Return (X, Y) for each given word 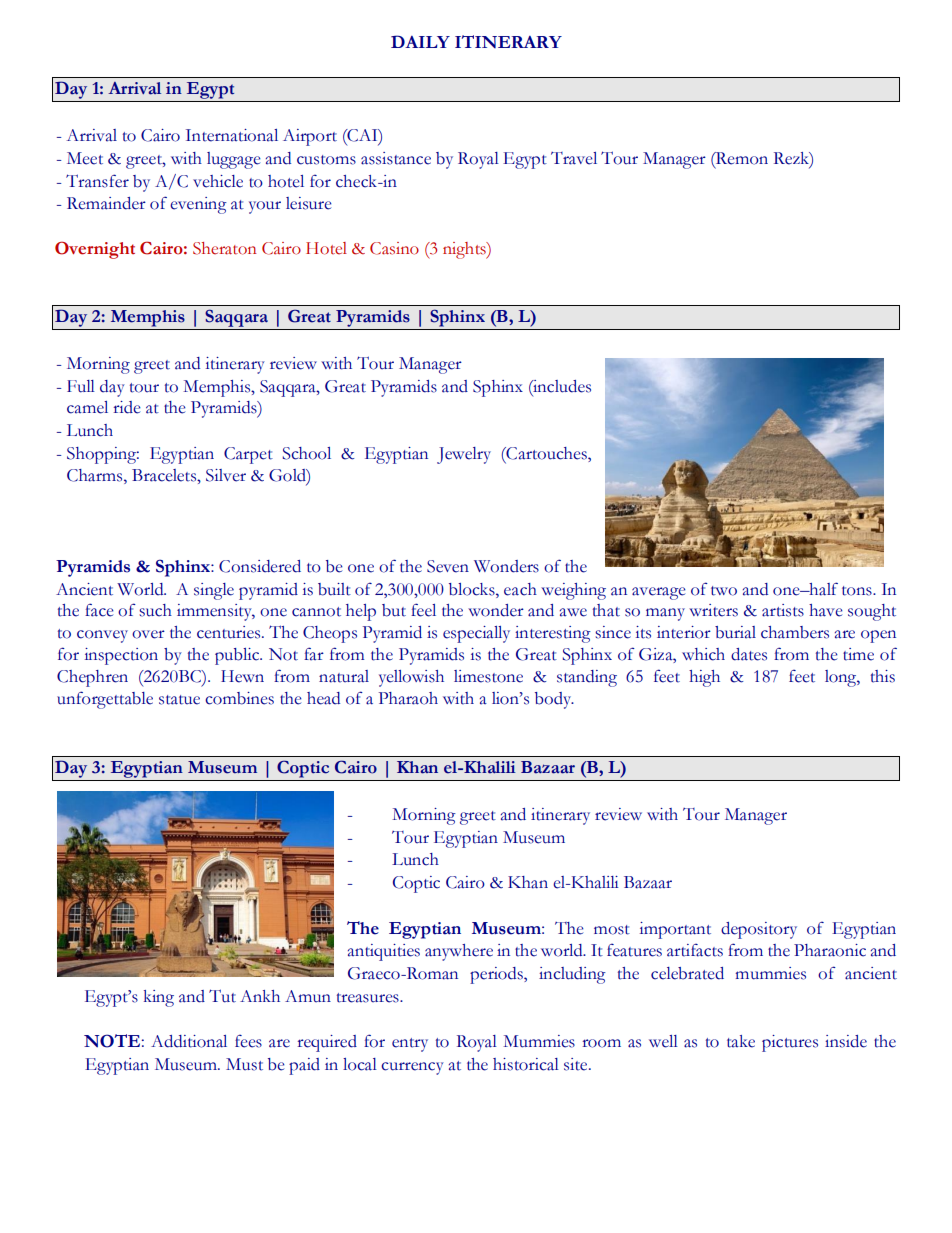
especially (476, 634)
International (232, 135)
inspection (121, 656)
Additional (189, 1041)
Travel (574, 158)
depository (759, 930)
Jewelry (464, 455)
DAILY (420, 41)
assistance (396, 158)
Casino (394, 248)
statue (179, 700)
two (724, 591)
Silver (226, 475)
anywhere (459, 952)
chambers (795, 632)
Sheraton (225, 248)
